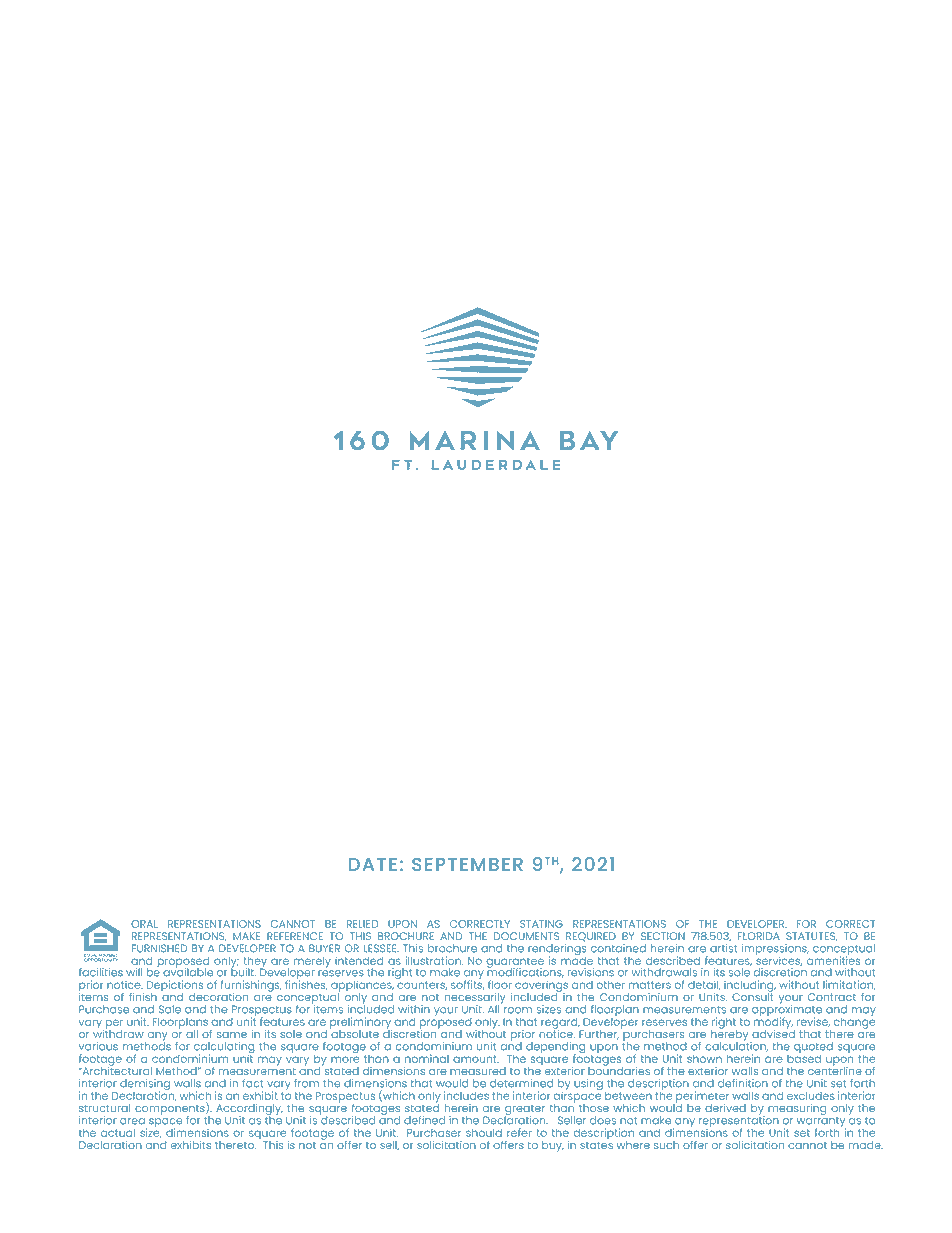 The height and width of the document is (1233, 952). What do you see at coordinates (467, 864) in the document?
I see `SEPTEMBER` at bounding box center [467, 864].
